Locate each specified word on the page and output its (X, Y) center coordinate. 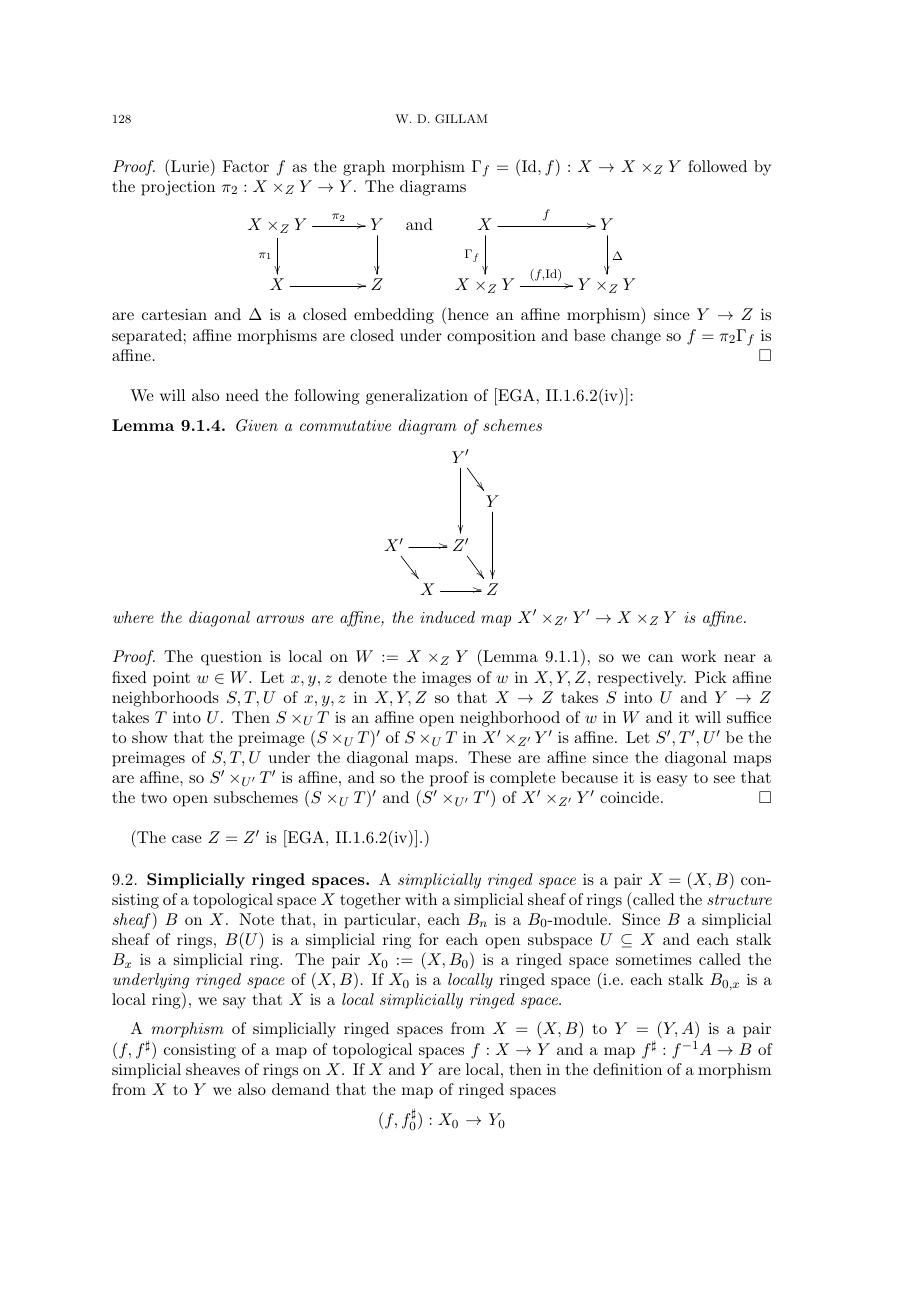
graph (364, 168)
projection (178, 188)
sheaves (213, 1069)
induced (447, 617)
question (231, 658)
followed (717, 166)
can (660, 658)
